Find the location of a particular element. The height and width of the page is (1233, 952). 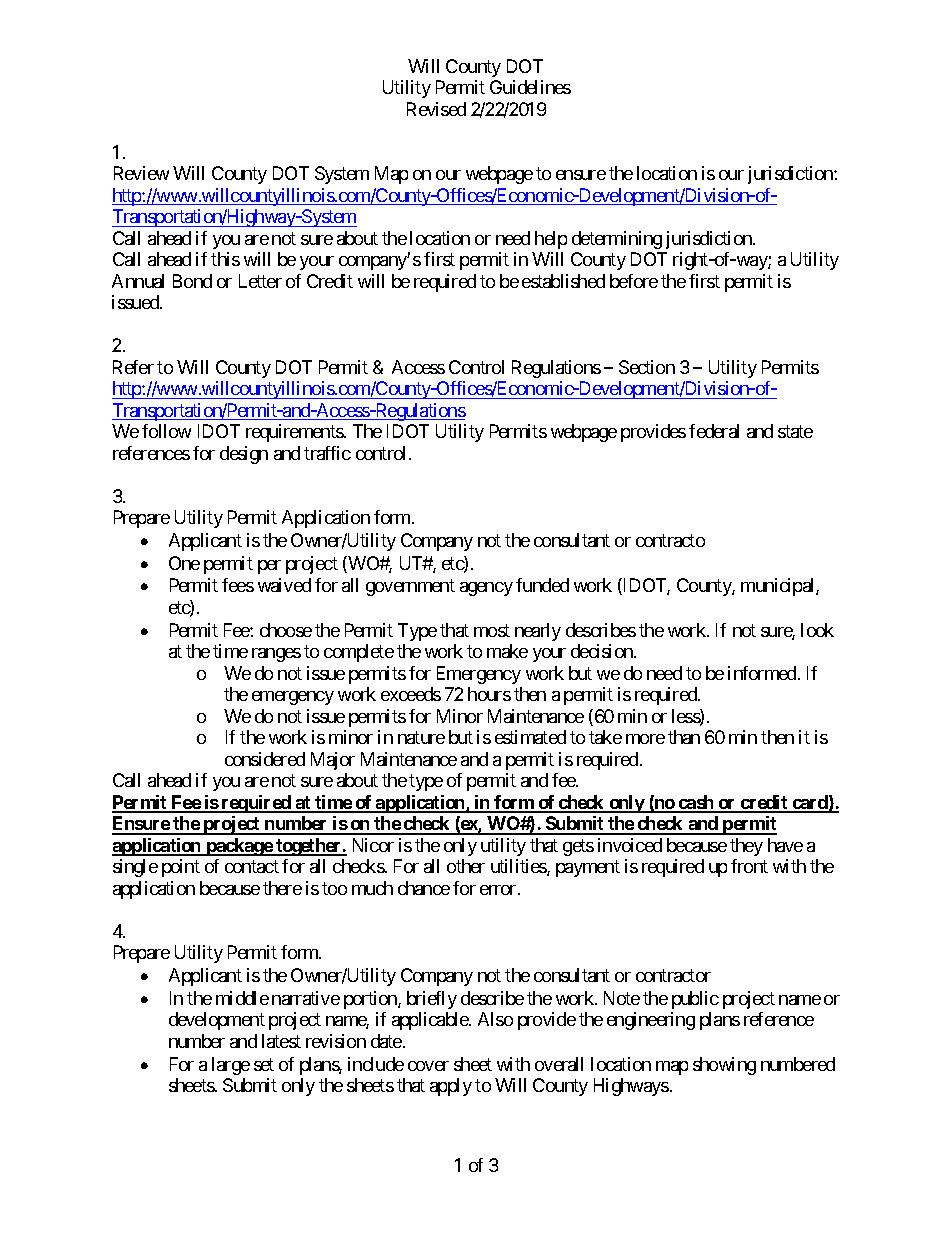

considered is located at coordinates (265, 759).
